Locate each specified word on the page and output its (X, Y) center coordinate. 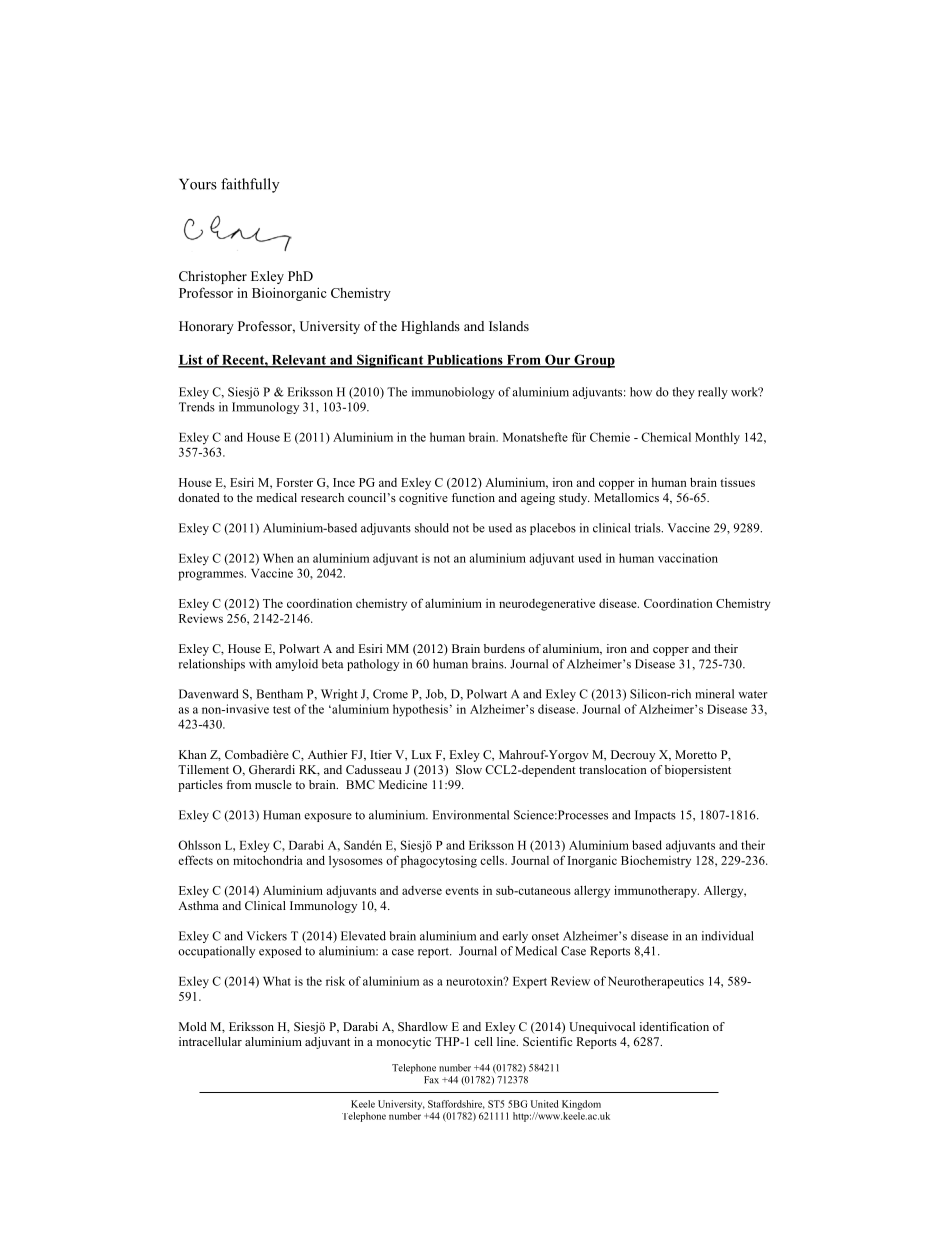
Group (593, 361)
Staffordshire (456, 1104)
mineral (714, 694)
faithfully (250, 185)
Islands (509, 326)
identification (674, 1026)
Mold (193, 1026)
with (260, 664)
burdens (504, 648)
